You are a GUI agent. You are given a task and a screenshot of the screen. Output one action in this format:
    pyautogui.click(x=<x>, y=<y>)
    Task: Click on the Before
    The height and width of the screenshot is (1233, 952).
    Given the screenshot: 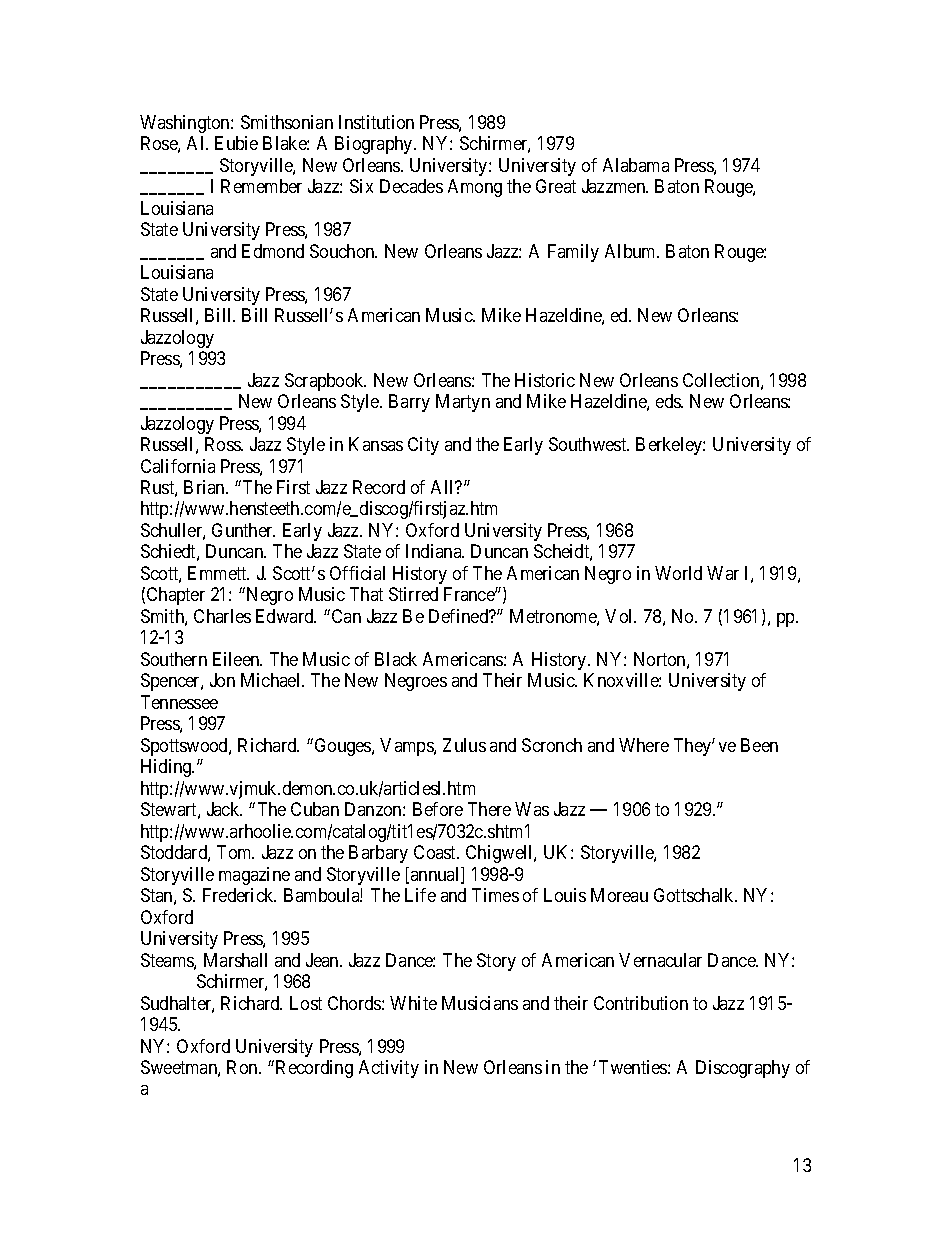 What is the action you would take?
    pyautogui.click(x=438, y=809)
